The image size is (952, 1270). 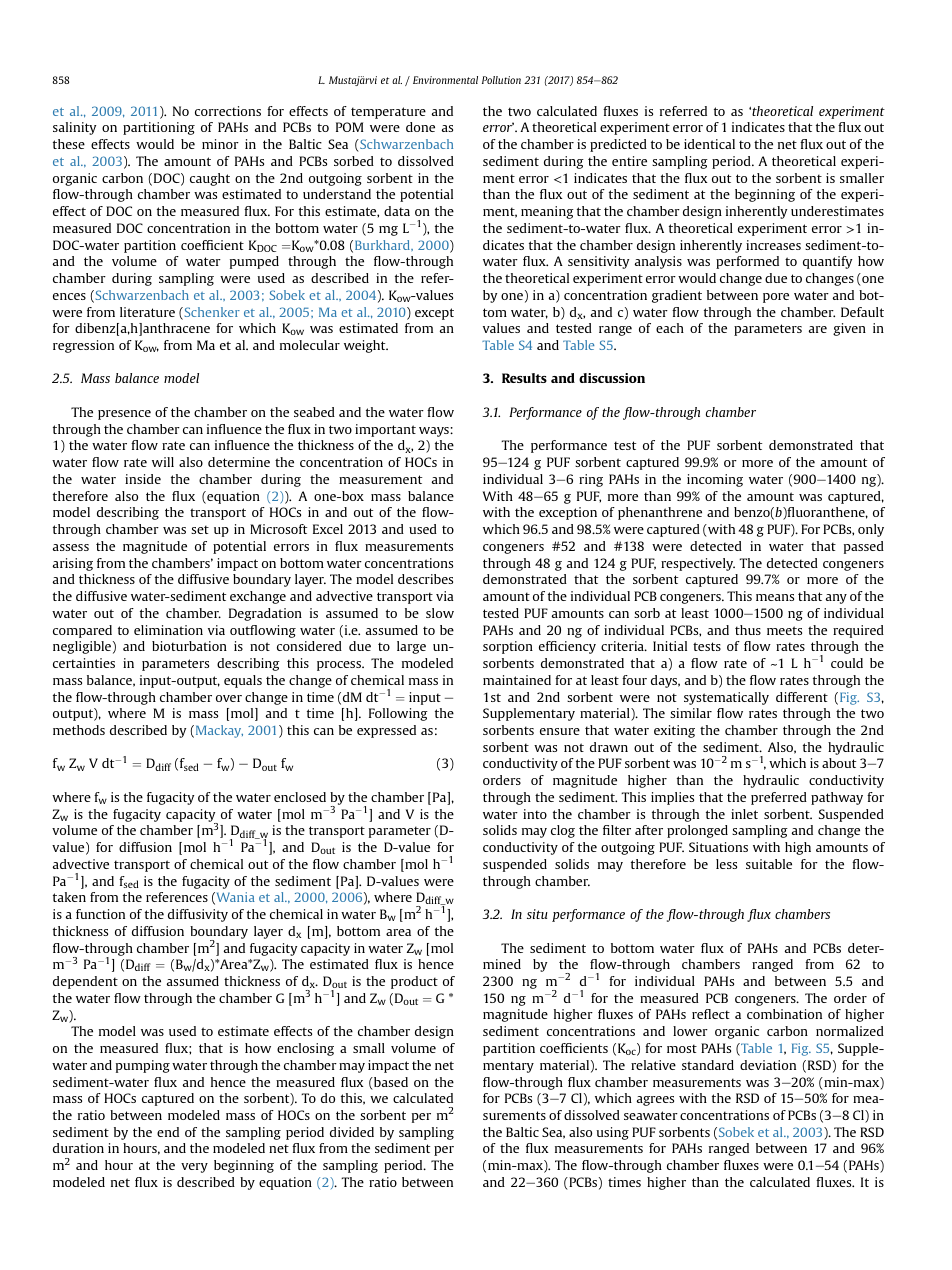 I want to click on Results, so click(x=524, y=378).
